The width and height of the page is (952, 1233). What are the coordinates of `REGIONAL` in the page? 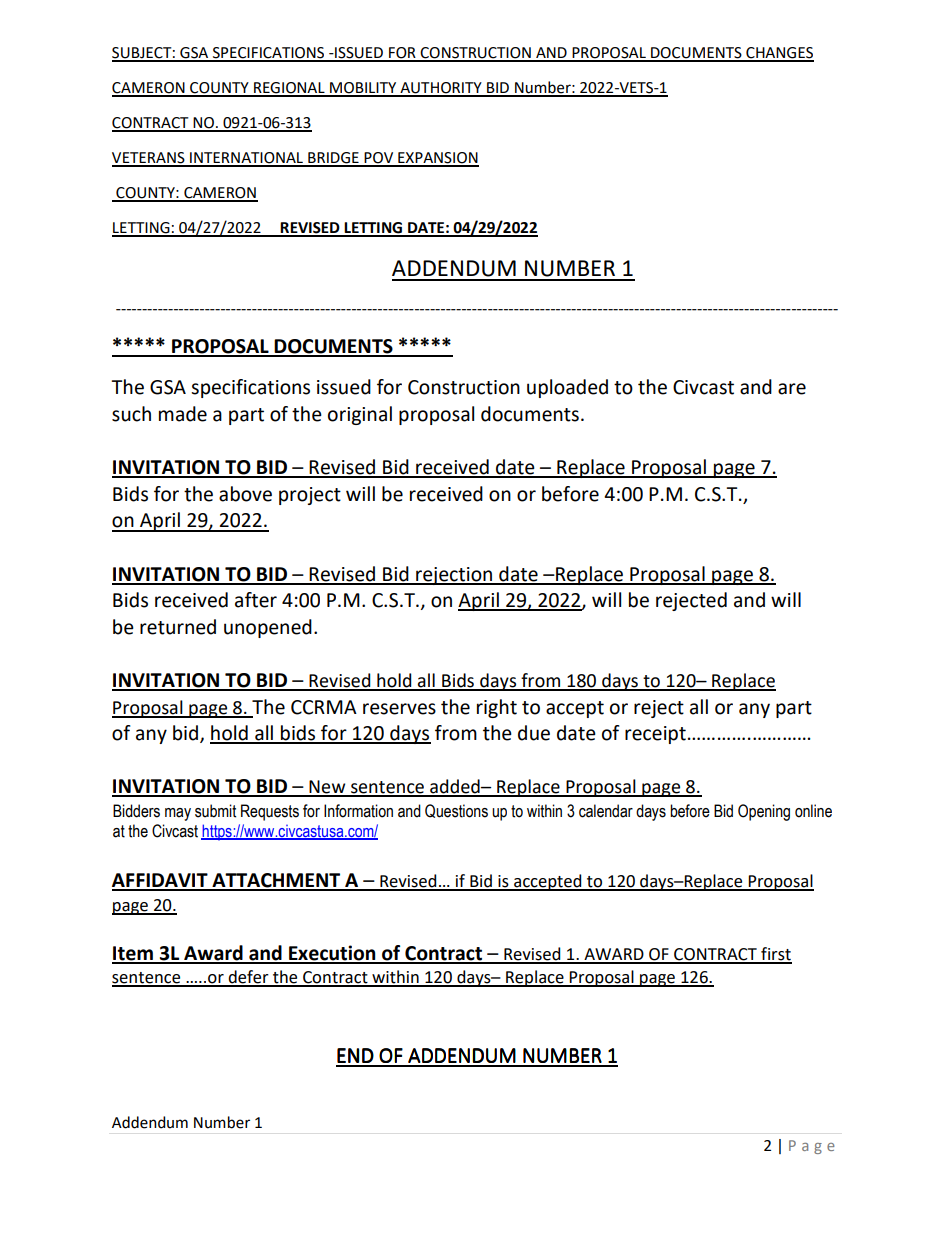 It's located at (289, 89).
